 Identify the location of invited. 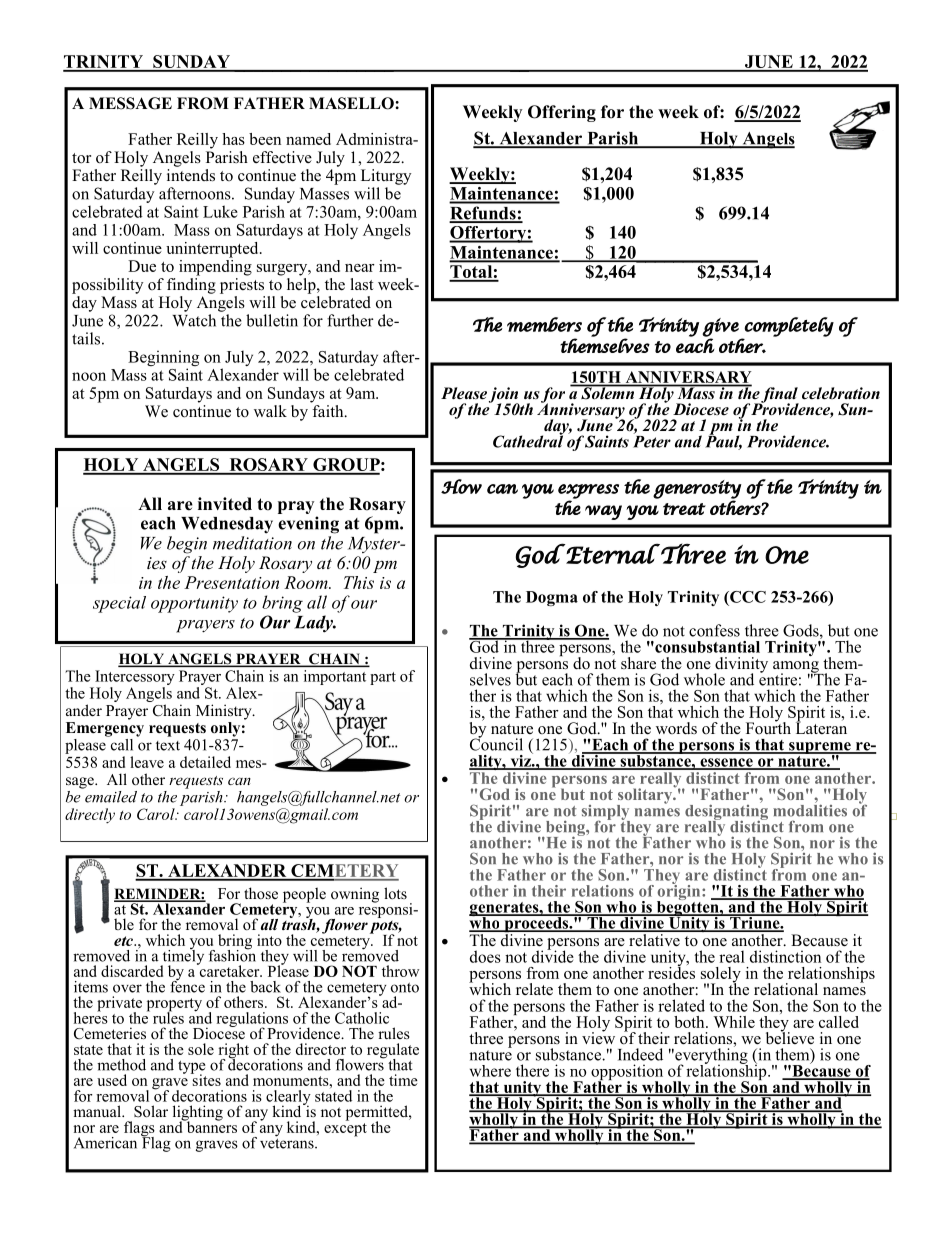
(225, 504).
